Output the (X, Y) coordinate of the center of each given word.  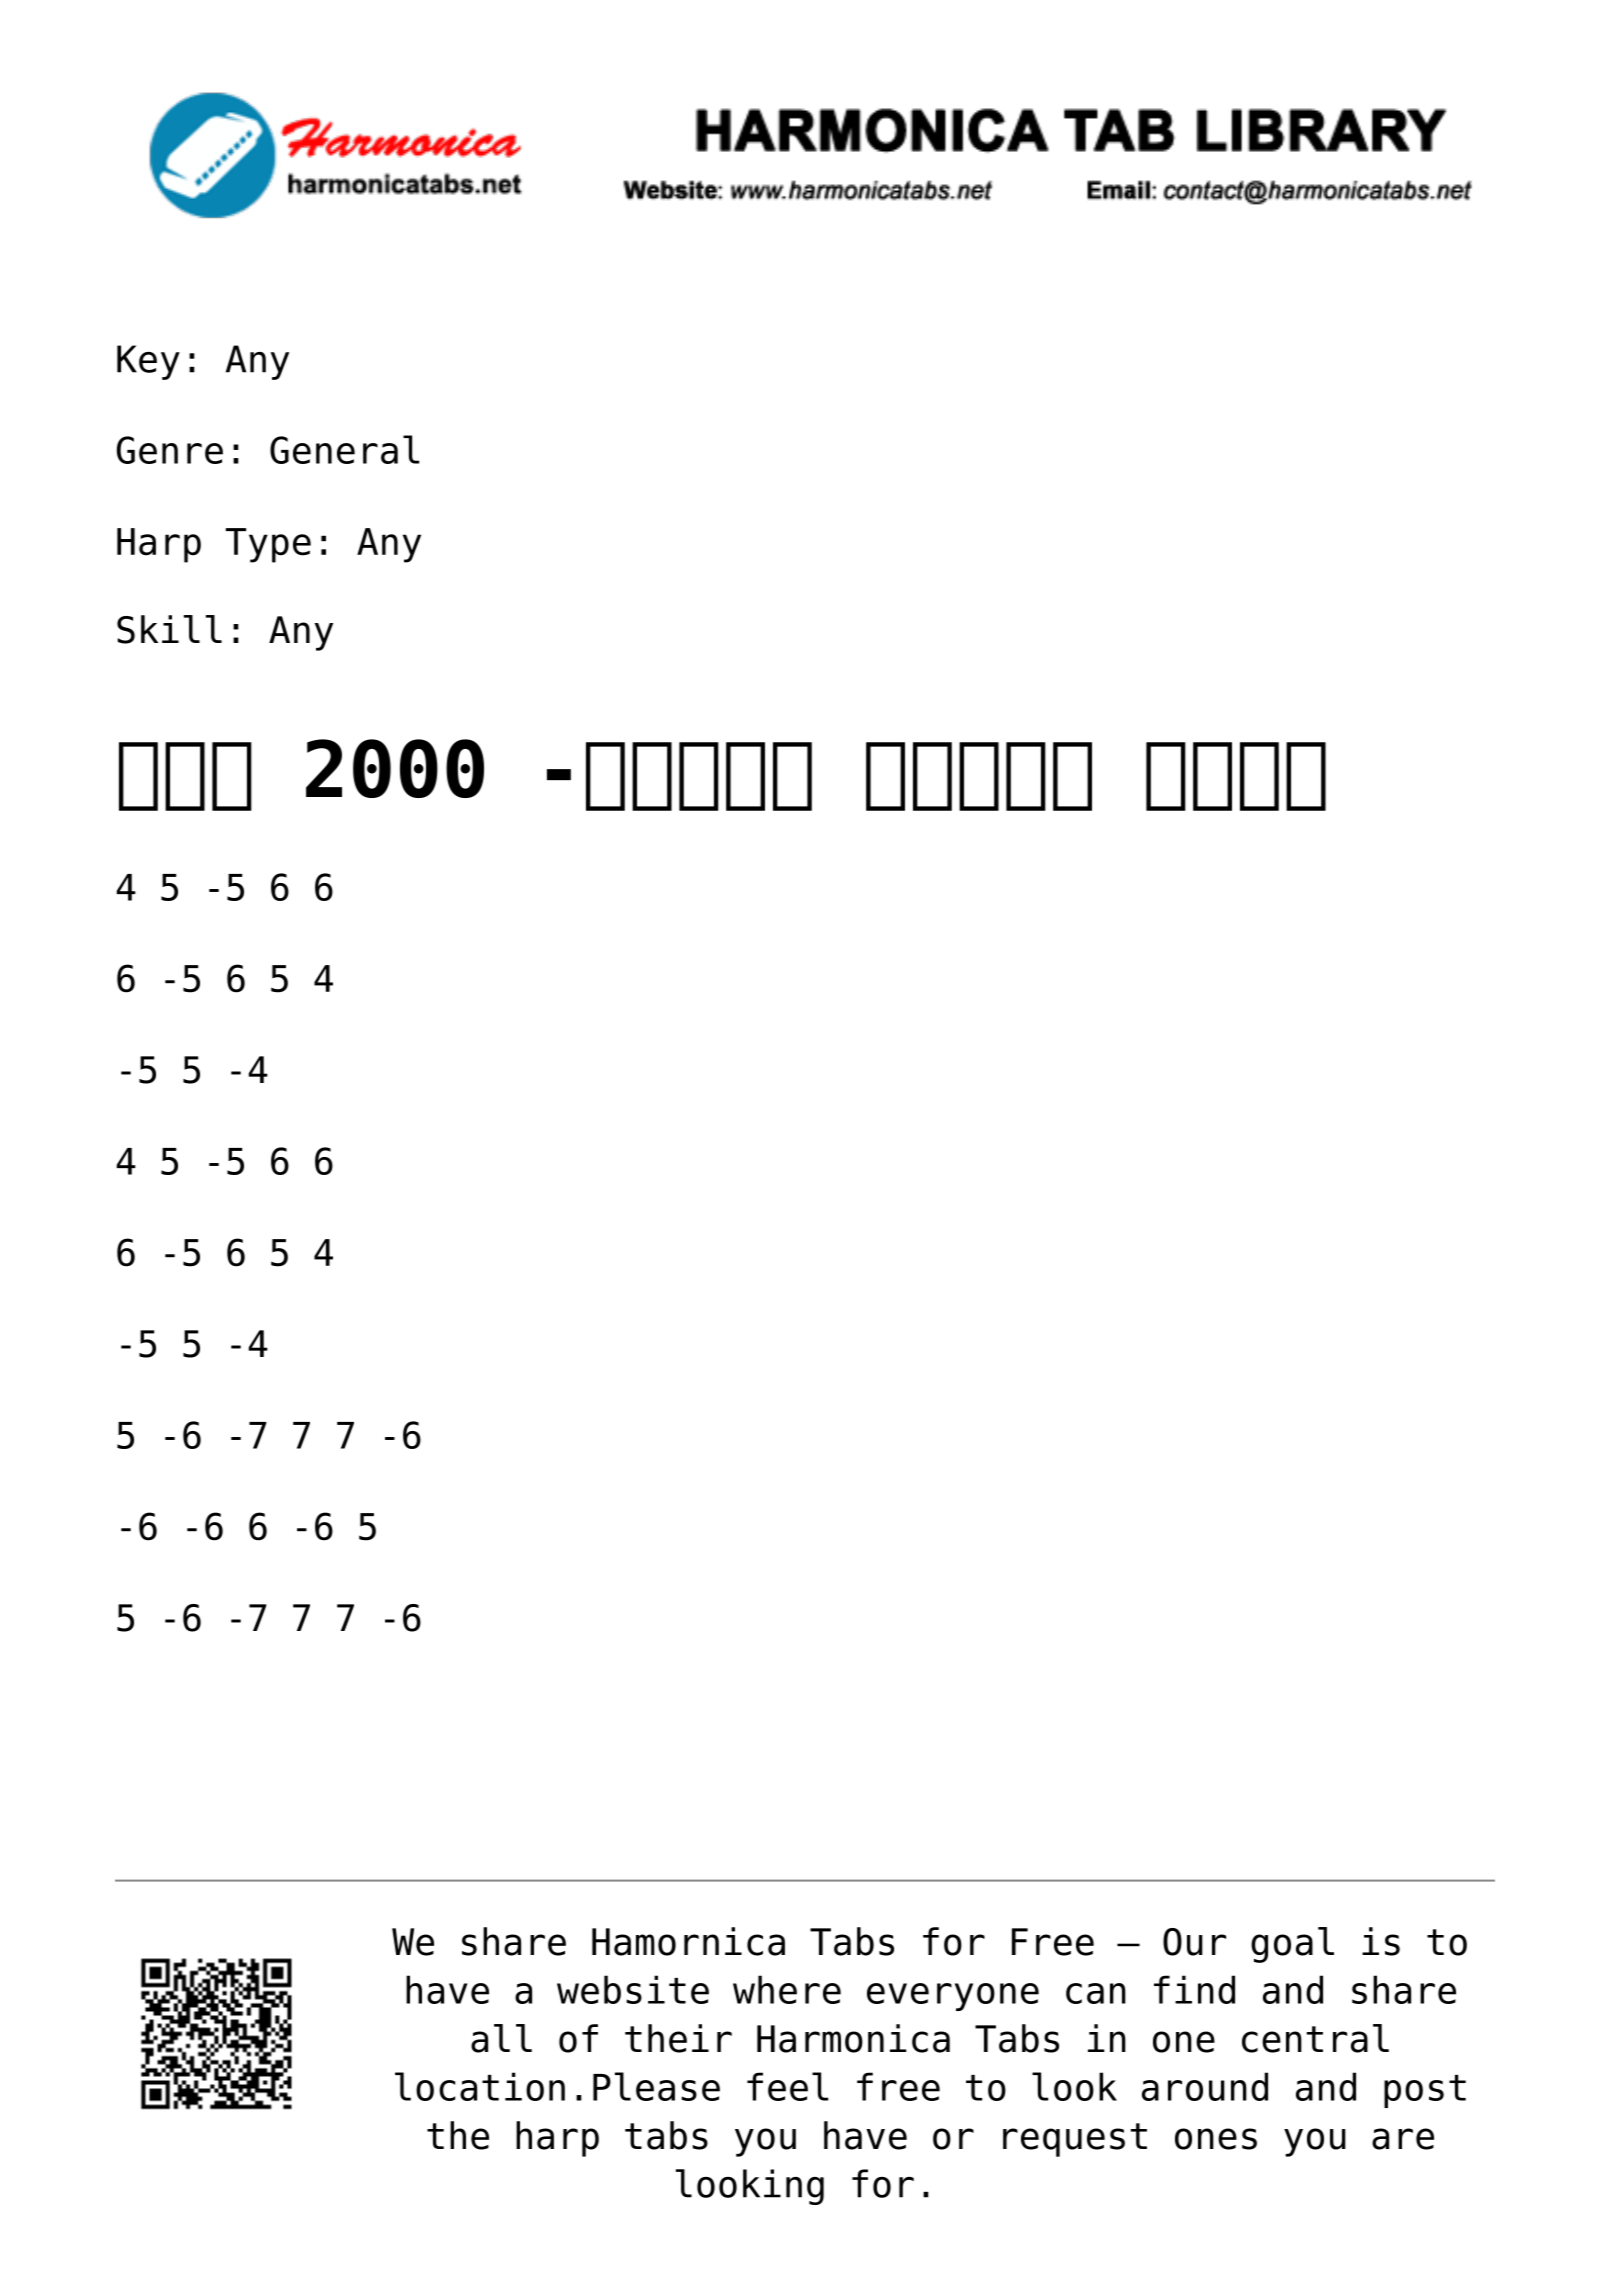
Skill (169, 629)
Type (268, 545)
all (501, 2038)
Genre (170, 450)
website (633, 1989)
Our (1194, 1942)
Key (148, 362)
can (1096, 1993)
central (1315, 2038)
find (1194, 1989)
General (344, 449)
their (678, 2038)
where (787, 1989)
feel (787, 2086)
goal (1292, 1945)
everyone (953, 1997)
